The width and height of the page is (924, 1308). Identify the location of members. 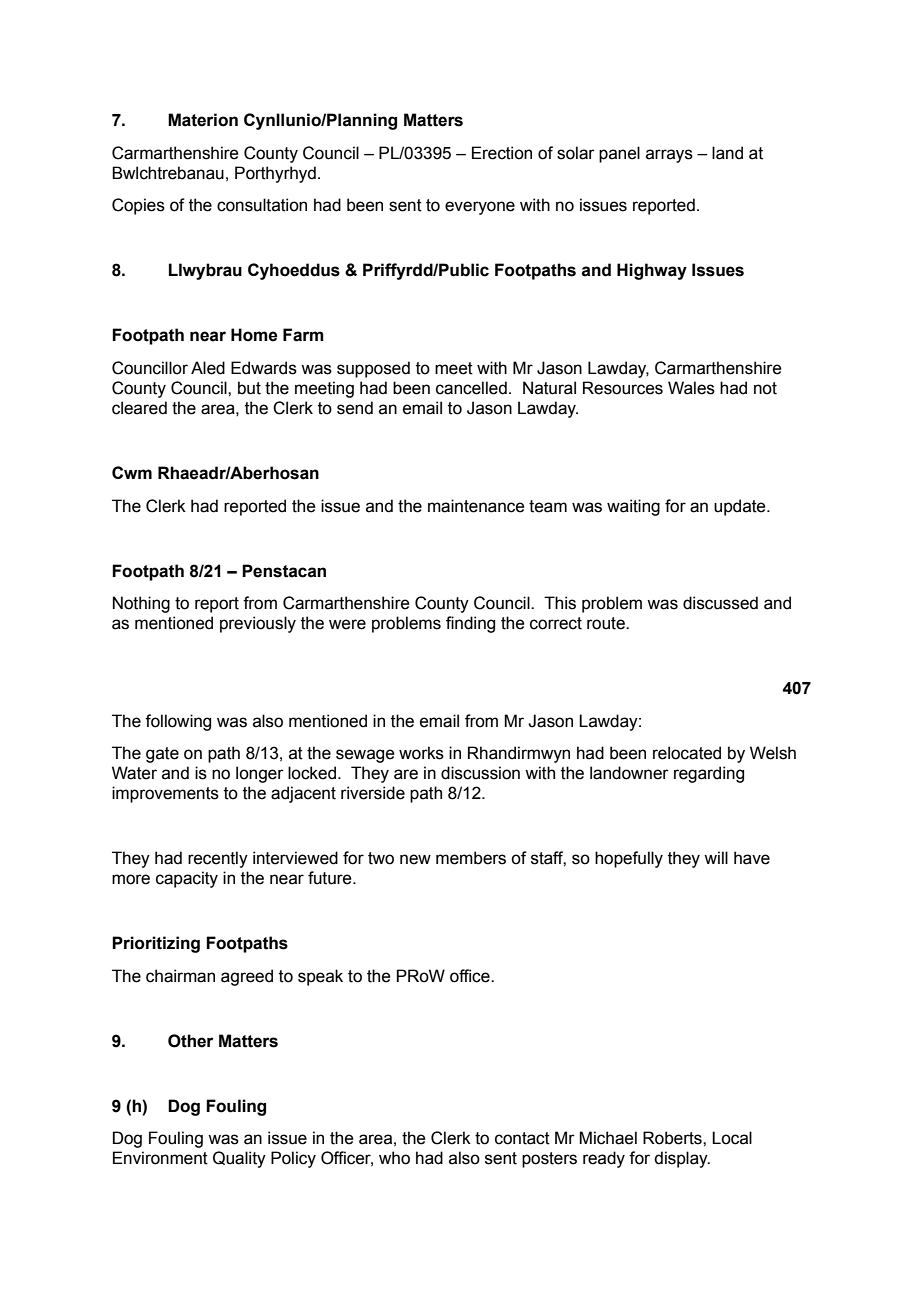
(471, 858).
